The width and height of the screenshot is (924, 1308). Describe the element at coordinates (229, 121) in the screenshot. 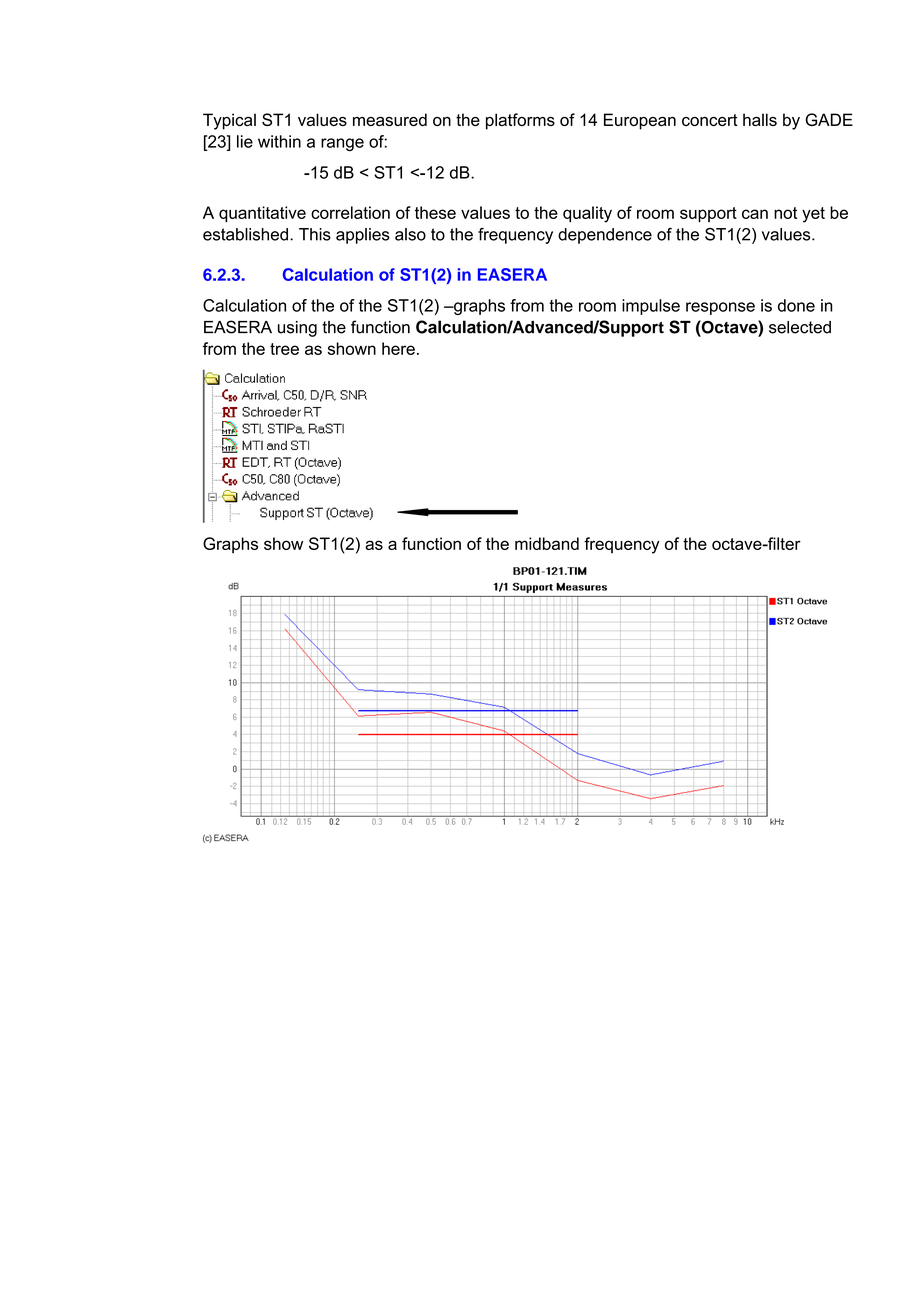

I see `Typical` at that location.
